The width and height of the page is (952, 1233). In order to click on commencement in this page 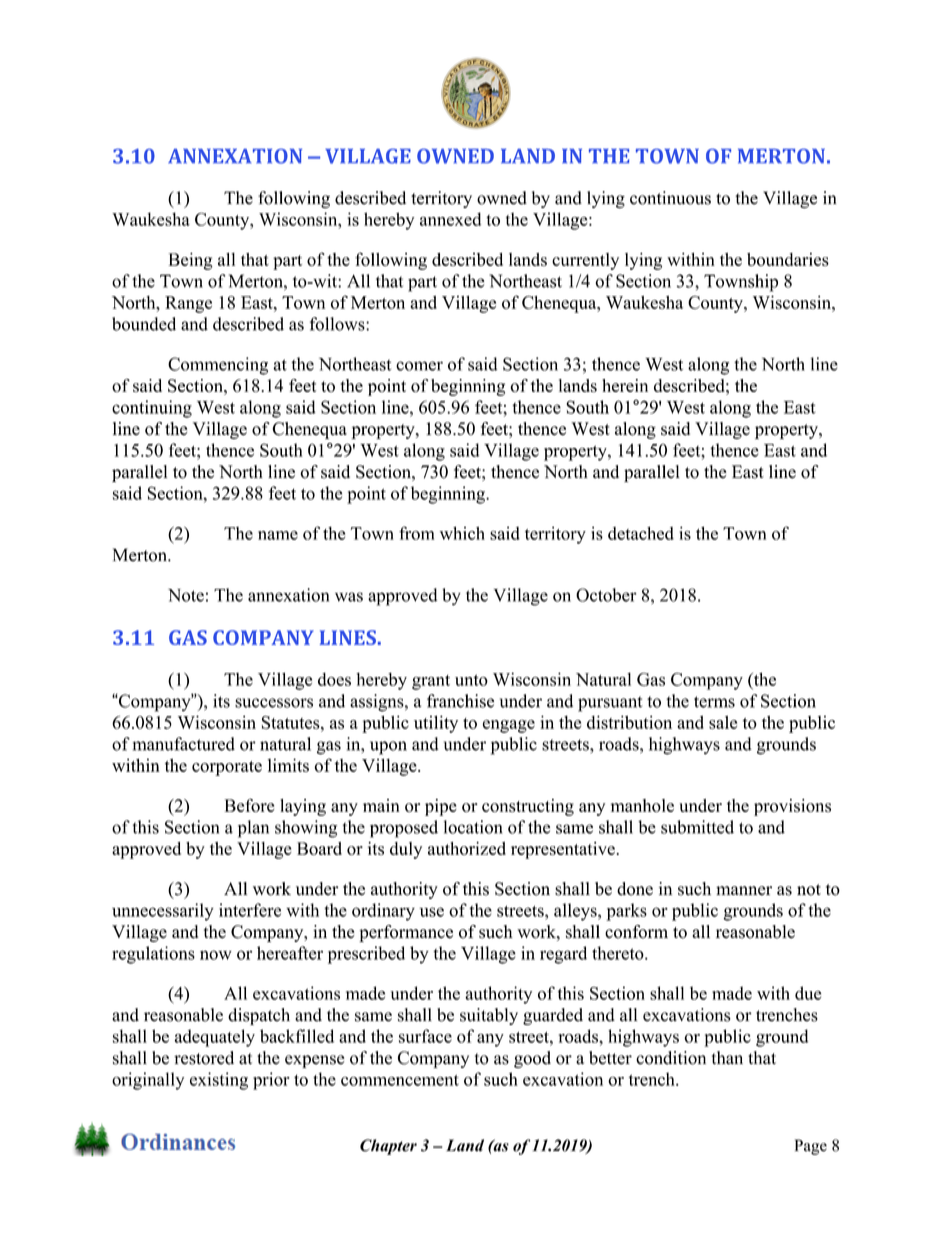, I will do `click(400, 1080)`.
